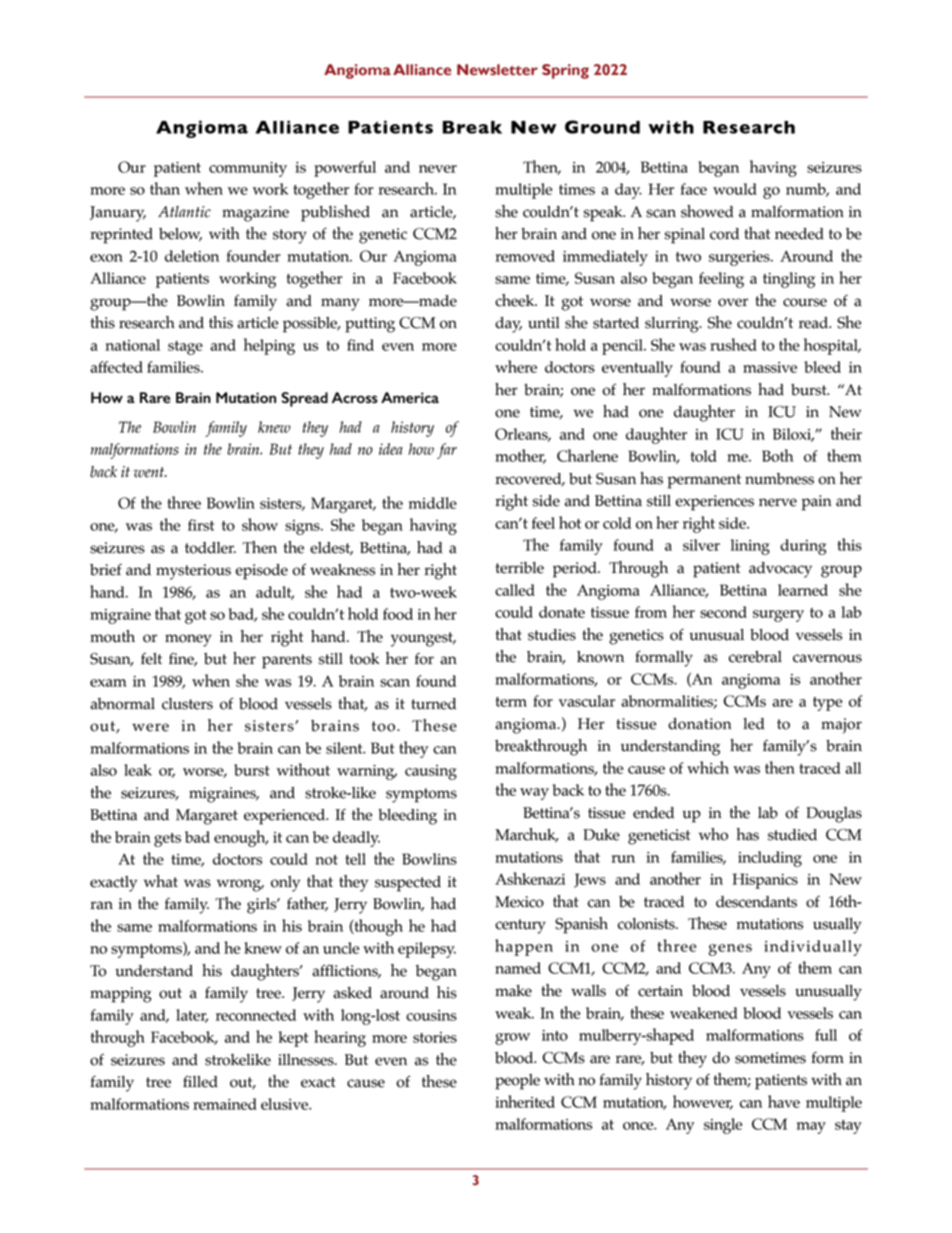 This screenshot has height=1233, width=952. Describe the element at coordinates (447, 451) in the screenshot. I see `far` at that location.
